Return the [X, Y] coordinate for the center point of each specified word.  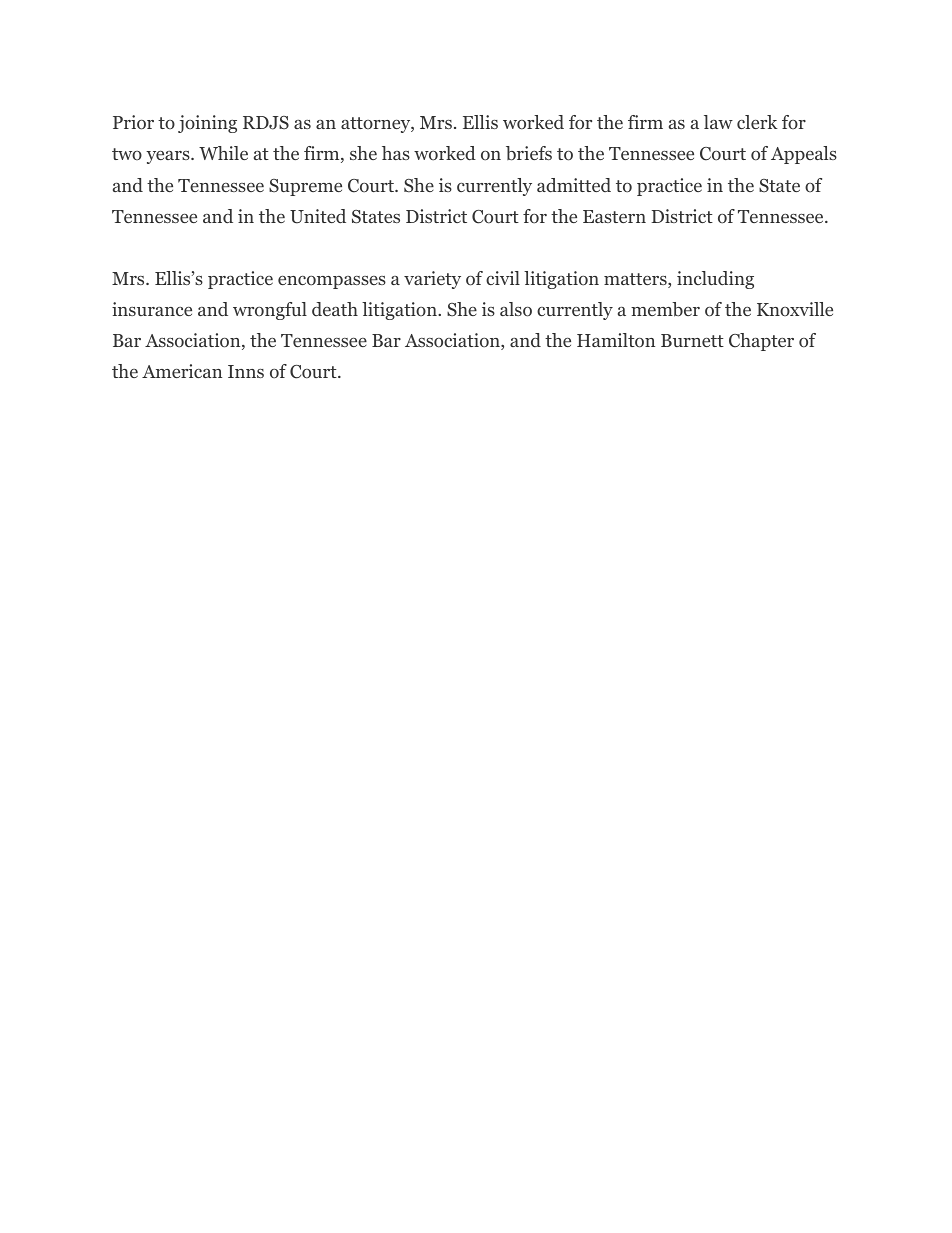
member [665, 309]
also [516, 309]
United [318, 216]
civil [503, 278]
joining [207, 124]
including [715, 280]
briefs [529, 153]
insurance [152, 309]
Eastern [614, 216]
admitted [574, 185]
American [182, 371]
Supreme [305, 187]
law [718, 122]
